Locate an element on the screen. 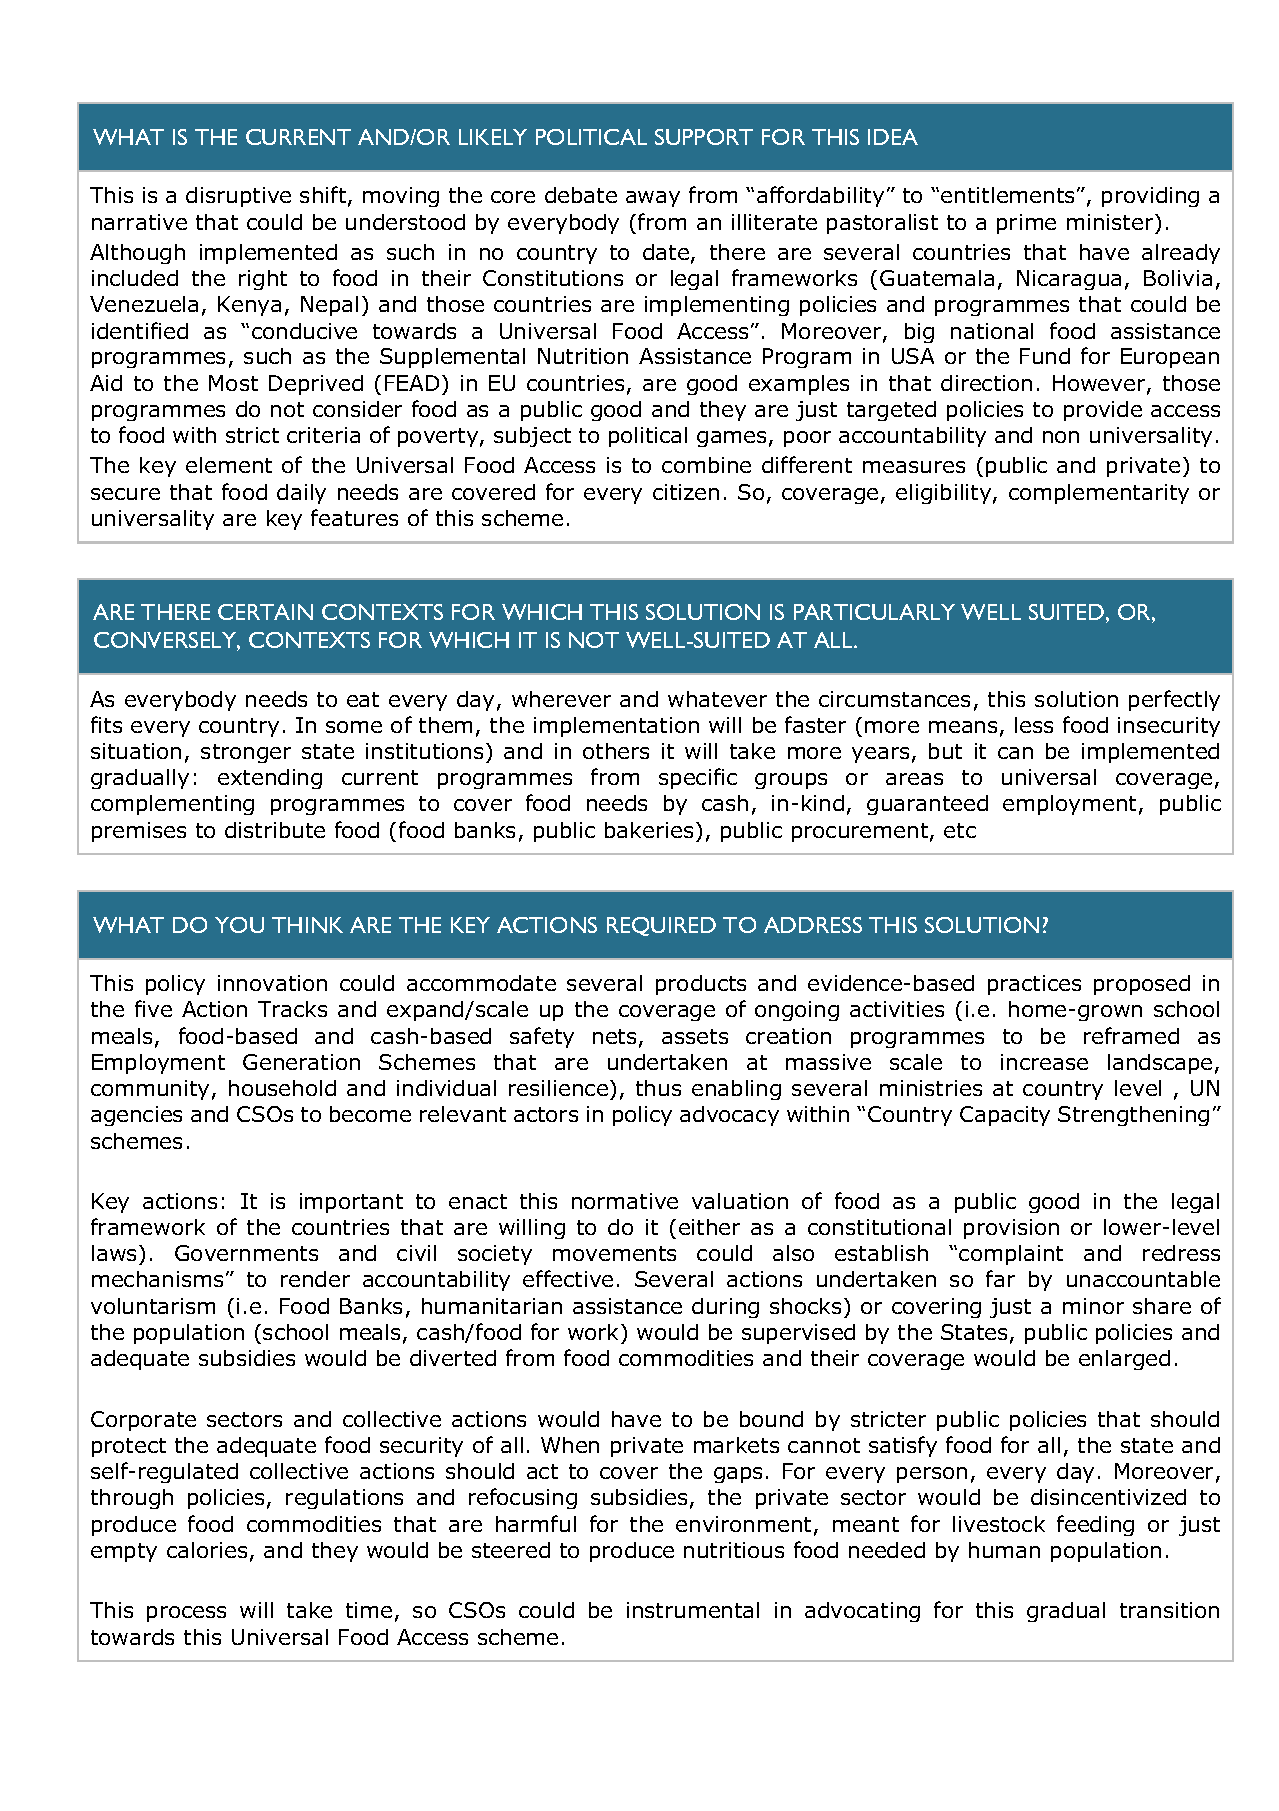  Capacity is located at coordinates (1005, 1116).
